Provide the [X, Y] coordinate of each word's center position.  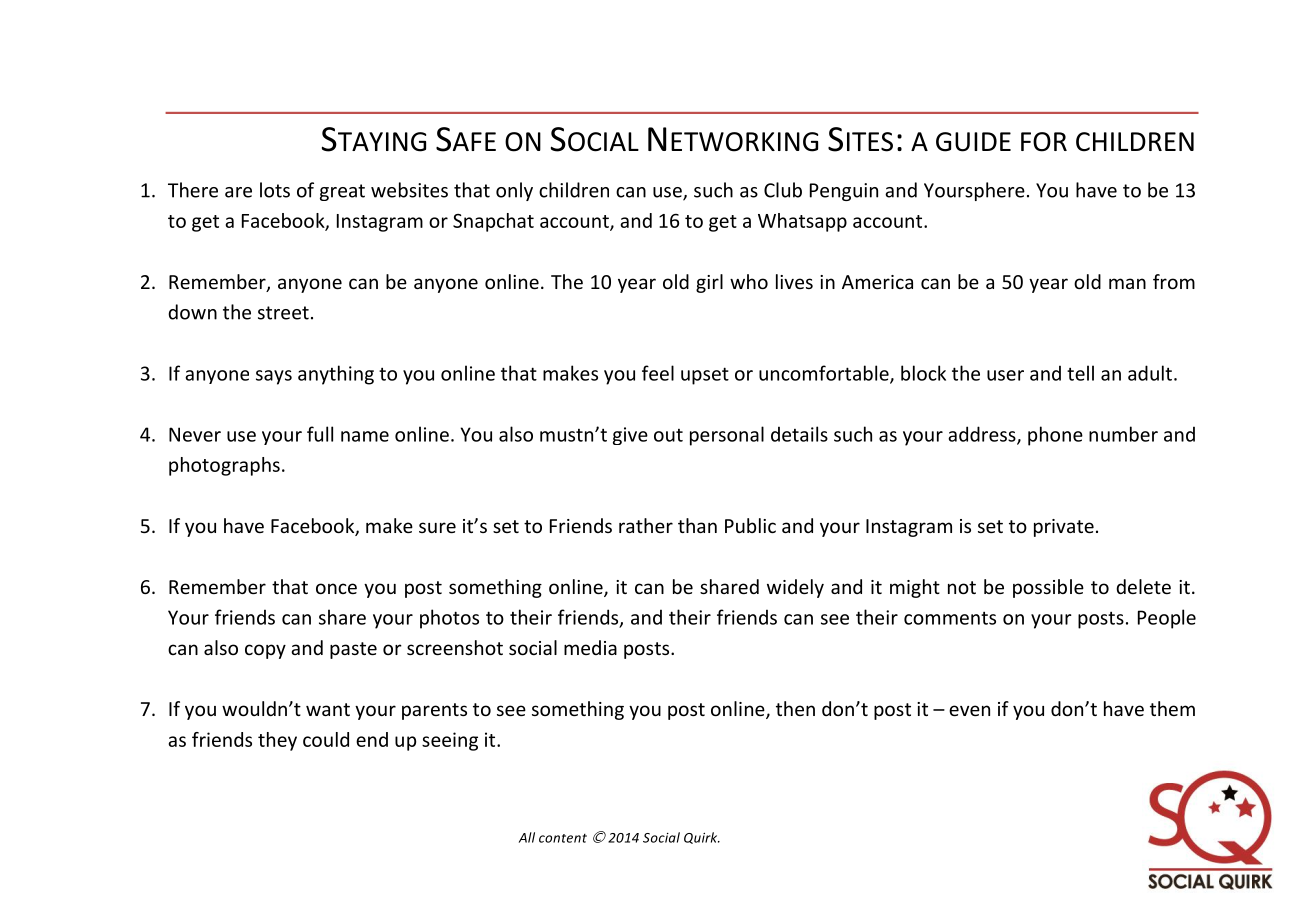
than [697, 525]
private [1064, 528]
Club [783, 190]
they [277, 741]
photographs [224, 466]
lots [275, 190]
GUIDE [973, 142]
